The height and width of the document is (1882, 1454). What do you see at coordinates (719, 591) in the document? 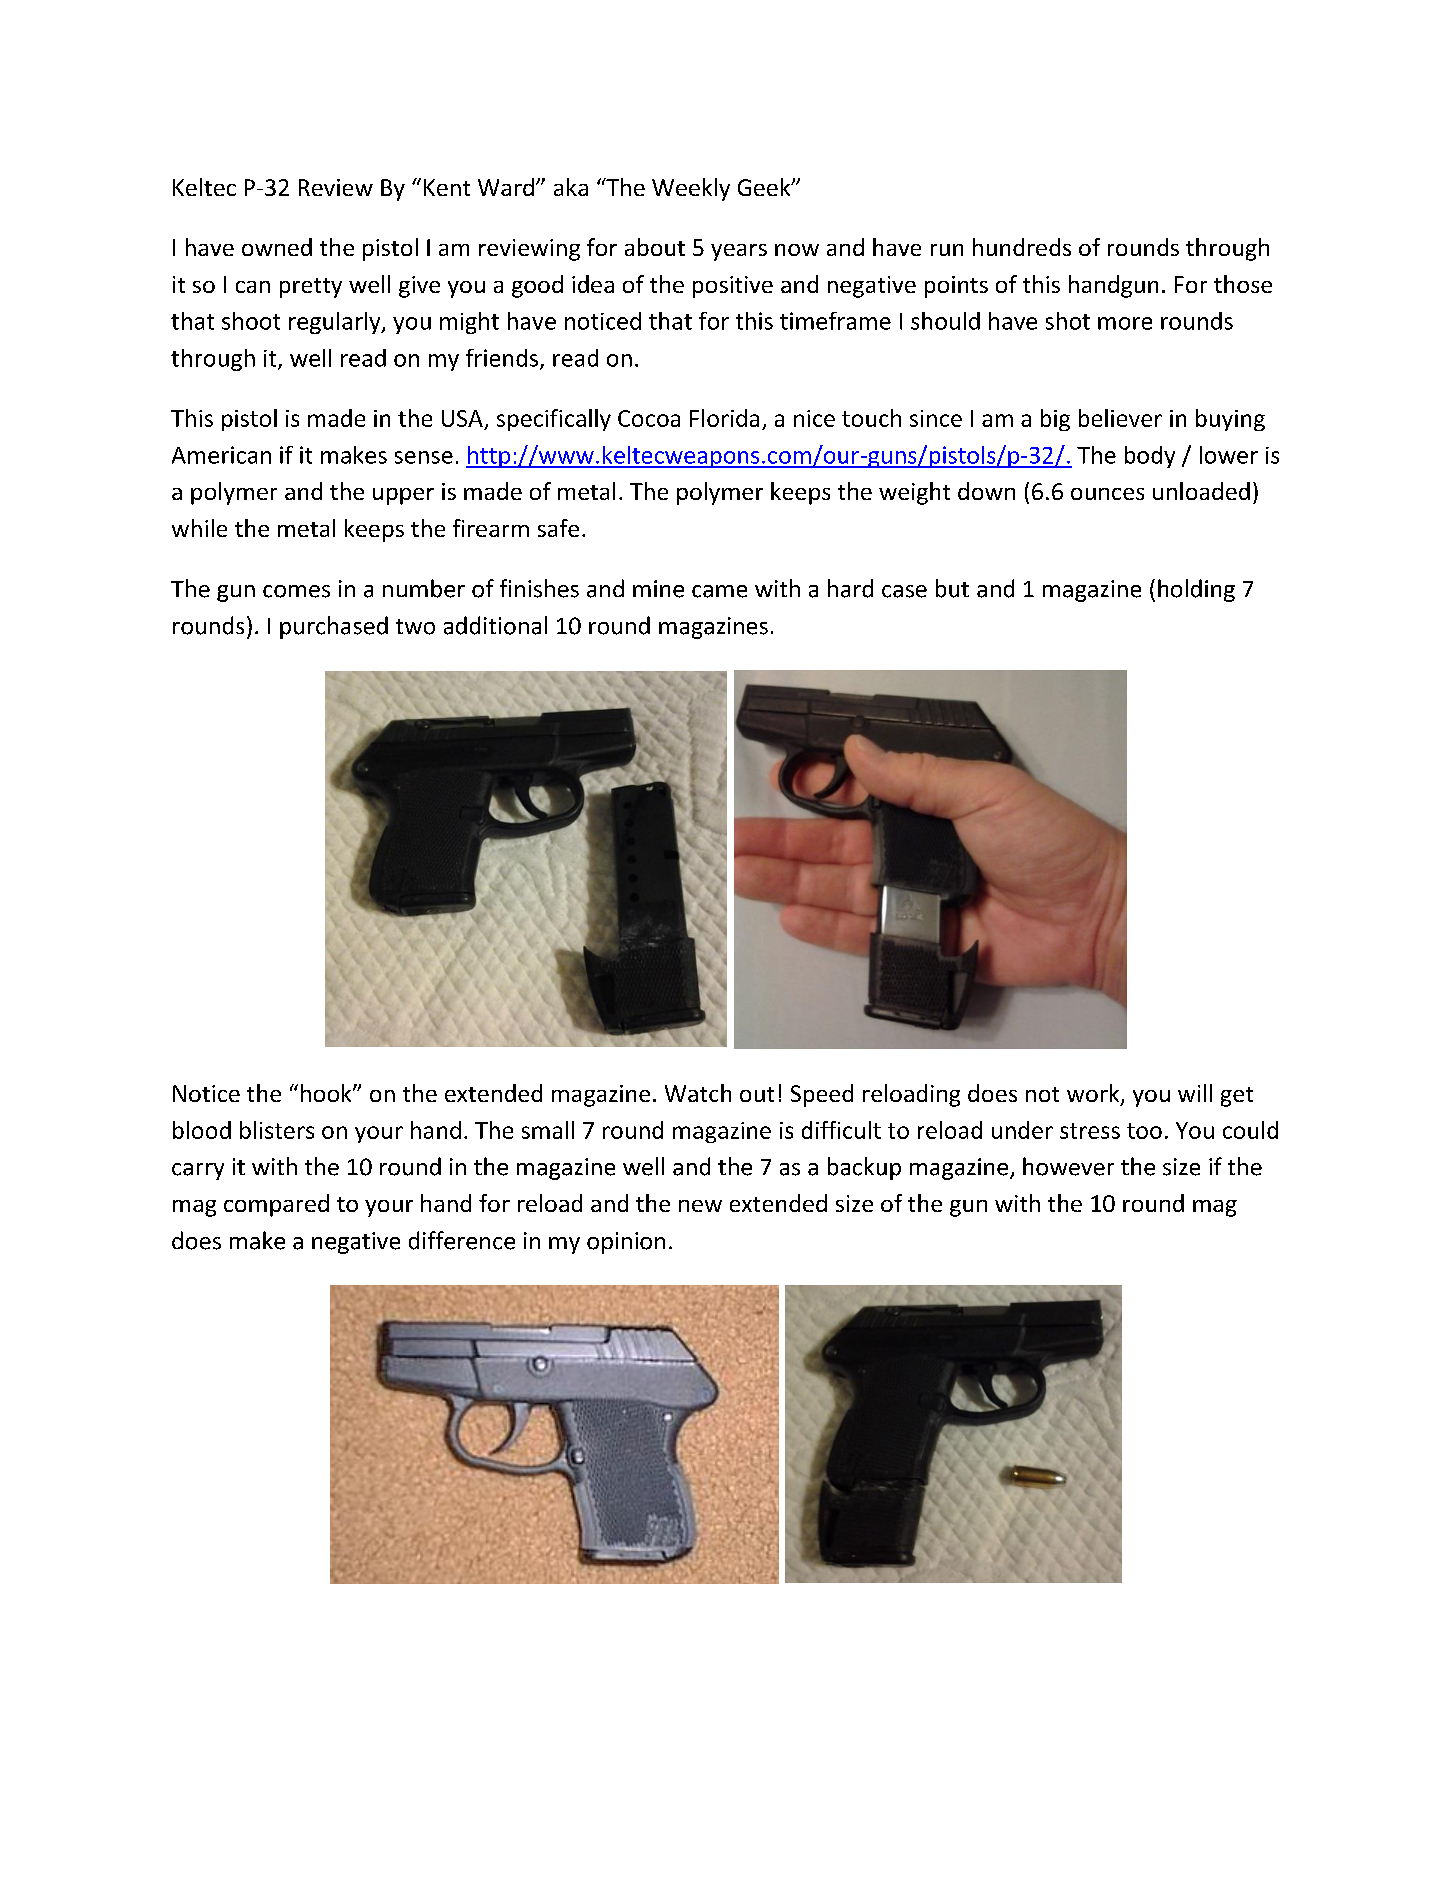
I see `came` at bounding box center [719, 591].
